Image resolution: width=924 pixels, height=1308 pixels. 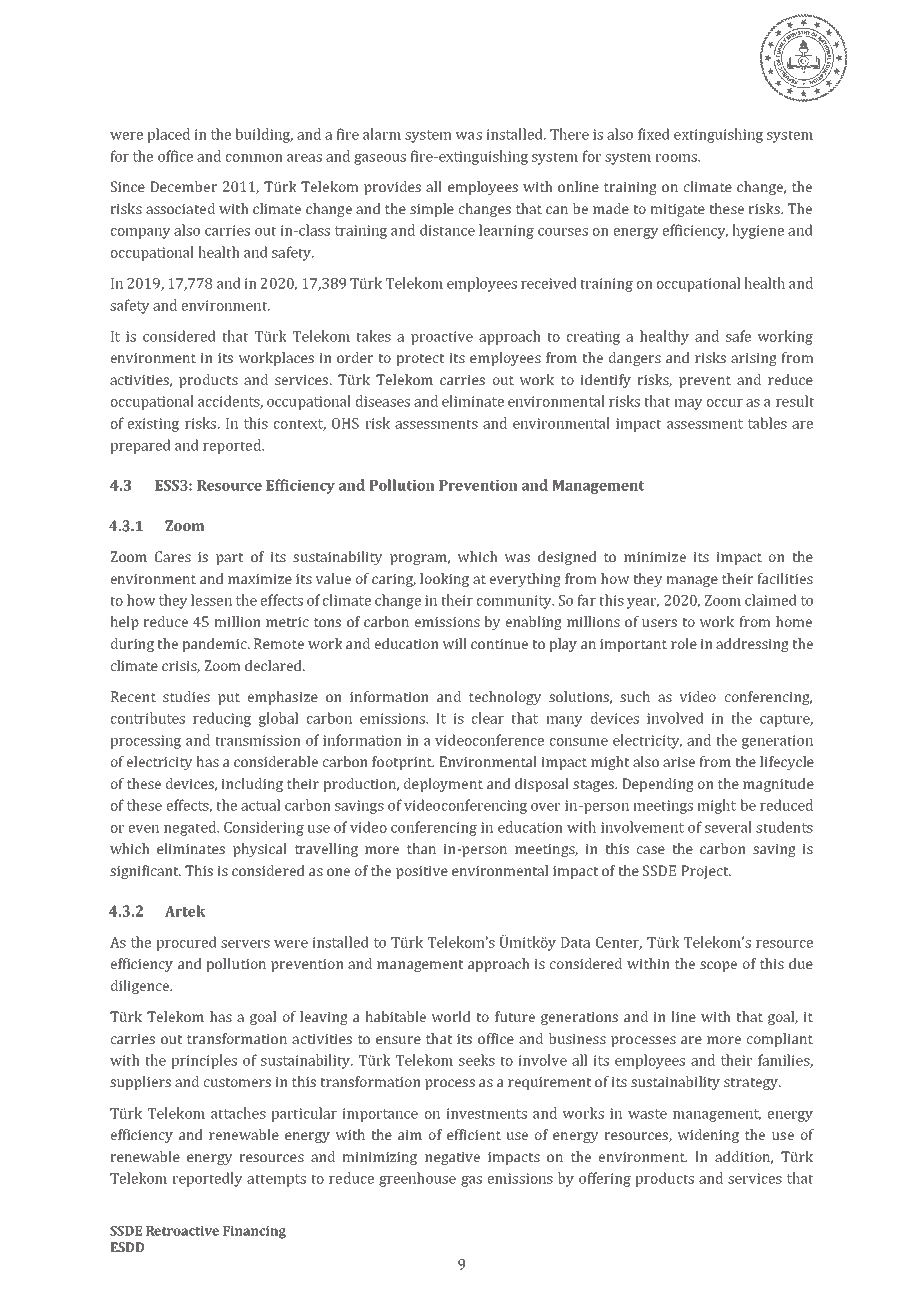 I want to click on addressing, so click(x=752, y=645).
